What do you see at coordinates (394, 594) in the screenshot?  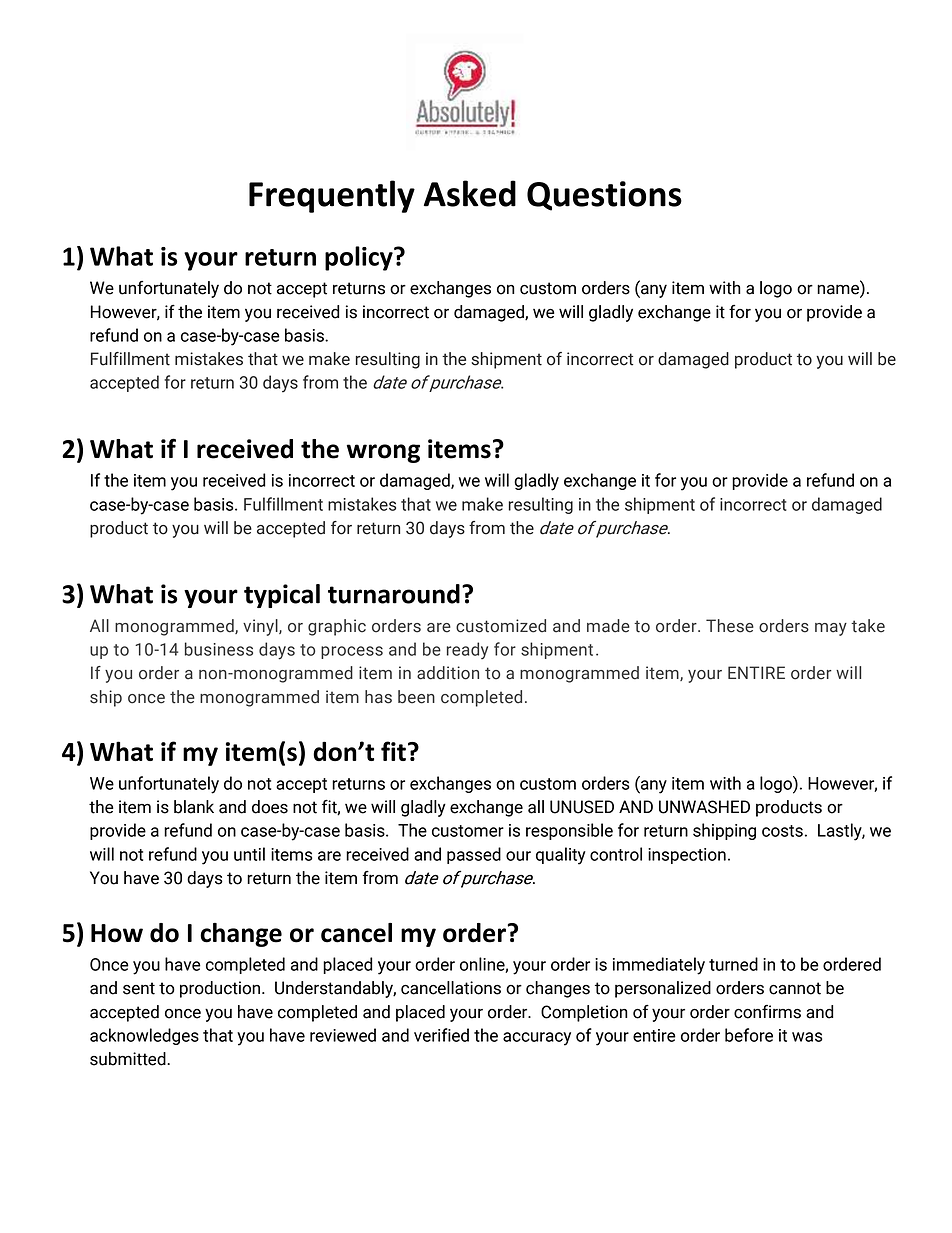 I see `turnaround` at bounding box center [394, 594].
